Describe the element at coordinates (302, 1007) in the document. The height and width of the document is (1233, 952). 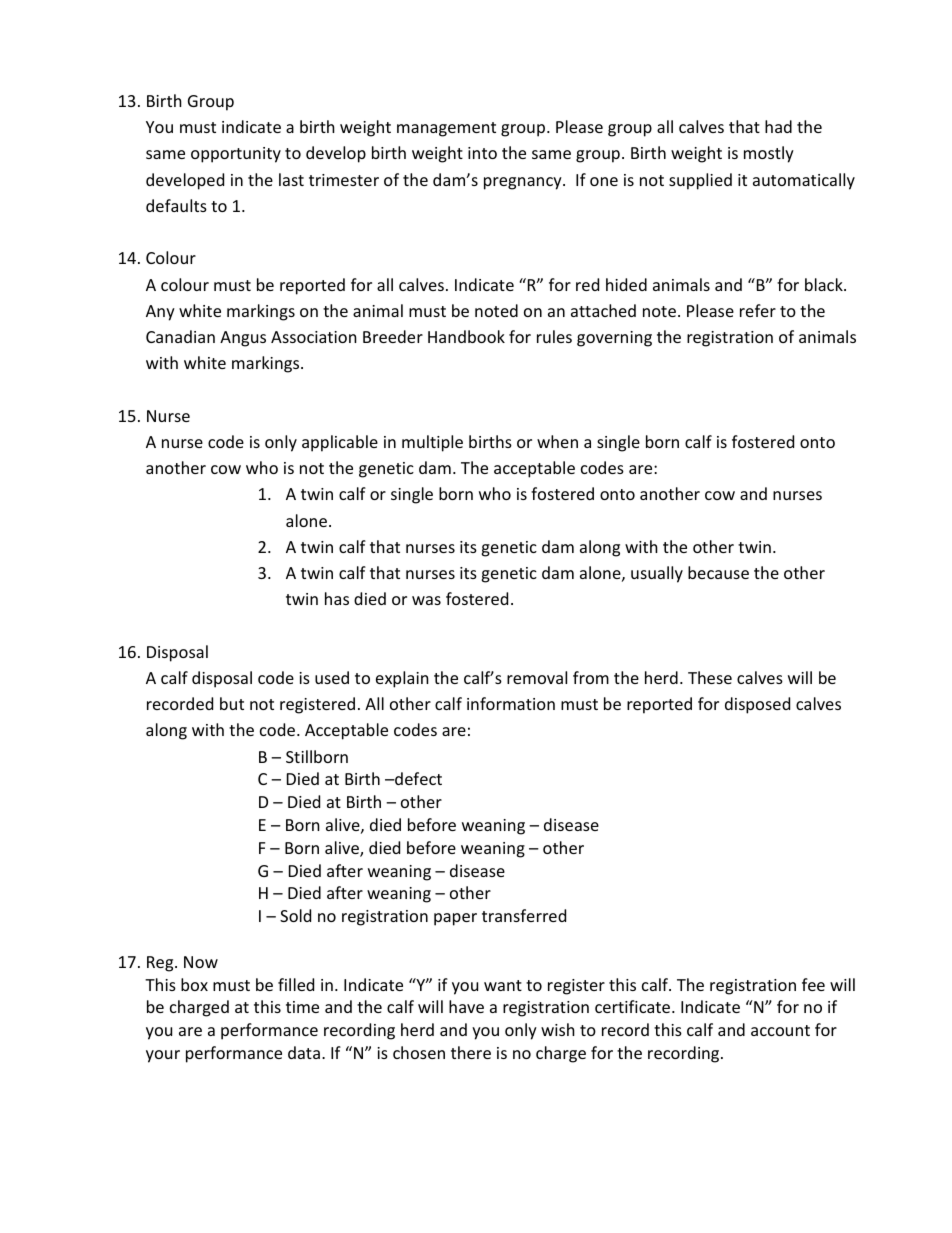
I see `time` at that location.
